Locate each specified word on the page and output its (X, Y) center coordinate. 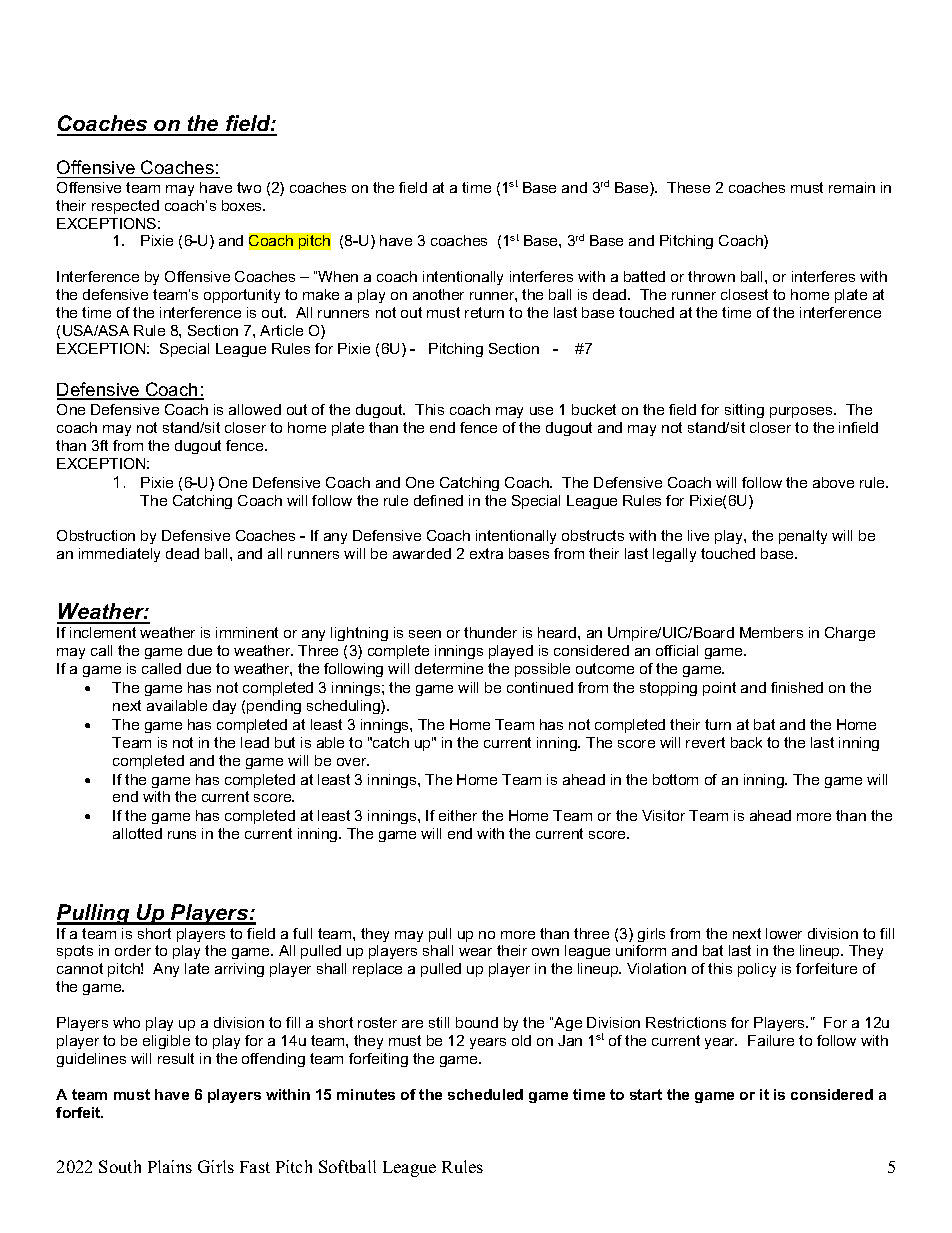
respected (125, 207)
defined (438, 500)
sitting (744, 411)
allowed (255, 409)
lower (784, 933)
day (224, 707)
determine (449, 668)
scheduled (485, 1094)
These (688, 187)
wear (475, 952)
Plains (170, 1166)
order (133, 950)
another (438, 294)
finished (797, 687)
